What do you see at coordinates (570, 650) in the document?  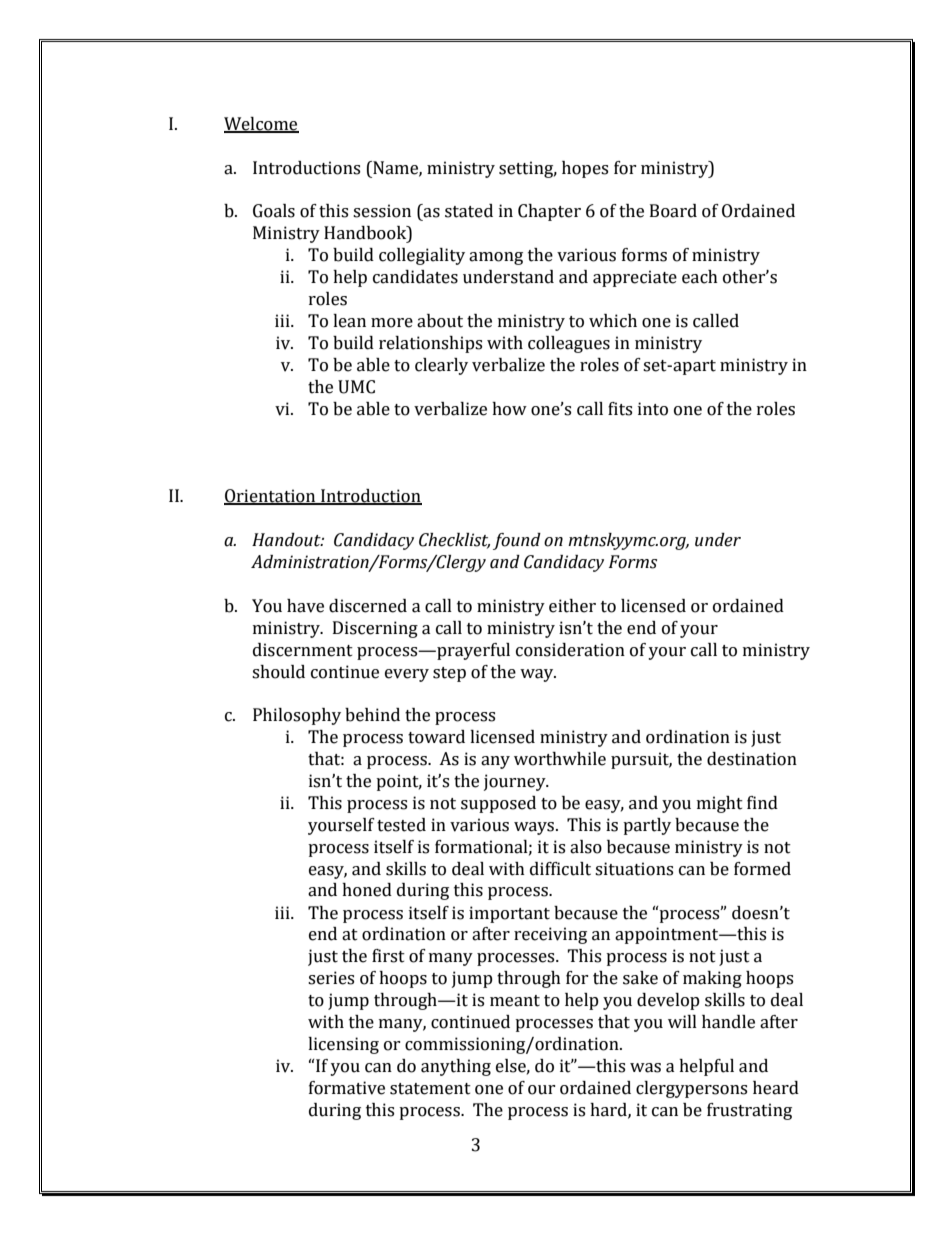 I see `consideration` at bounding box center [570, 650].
